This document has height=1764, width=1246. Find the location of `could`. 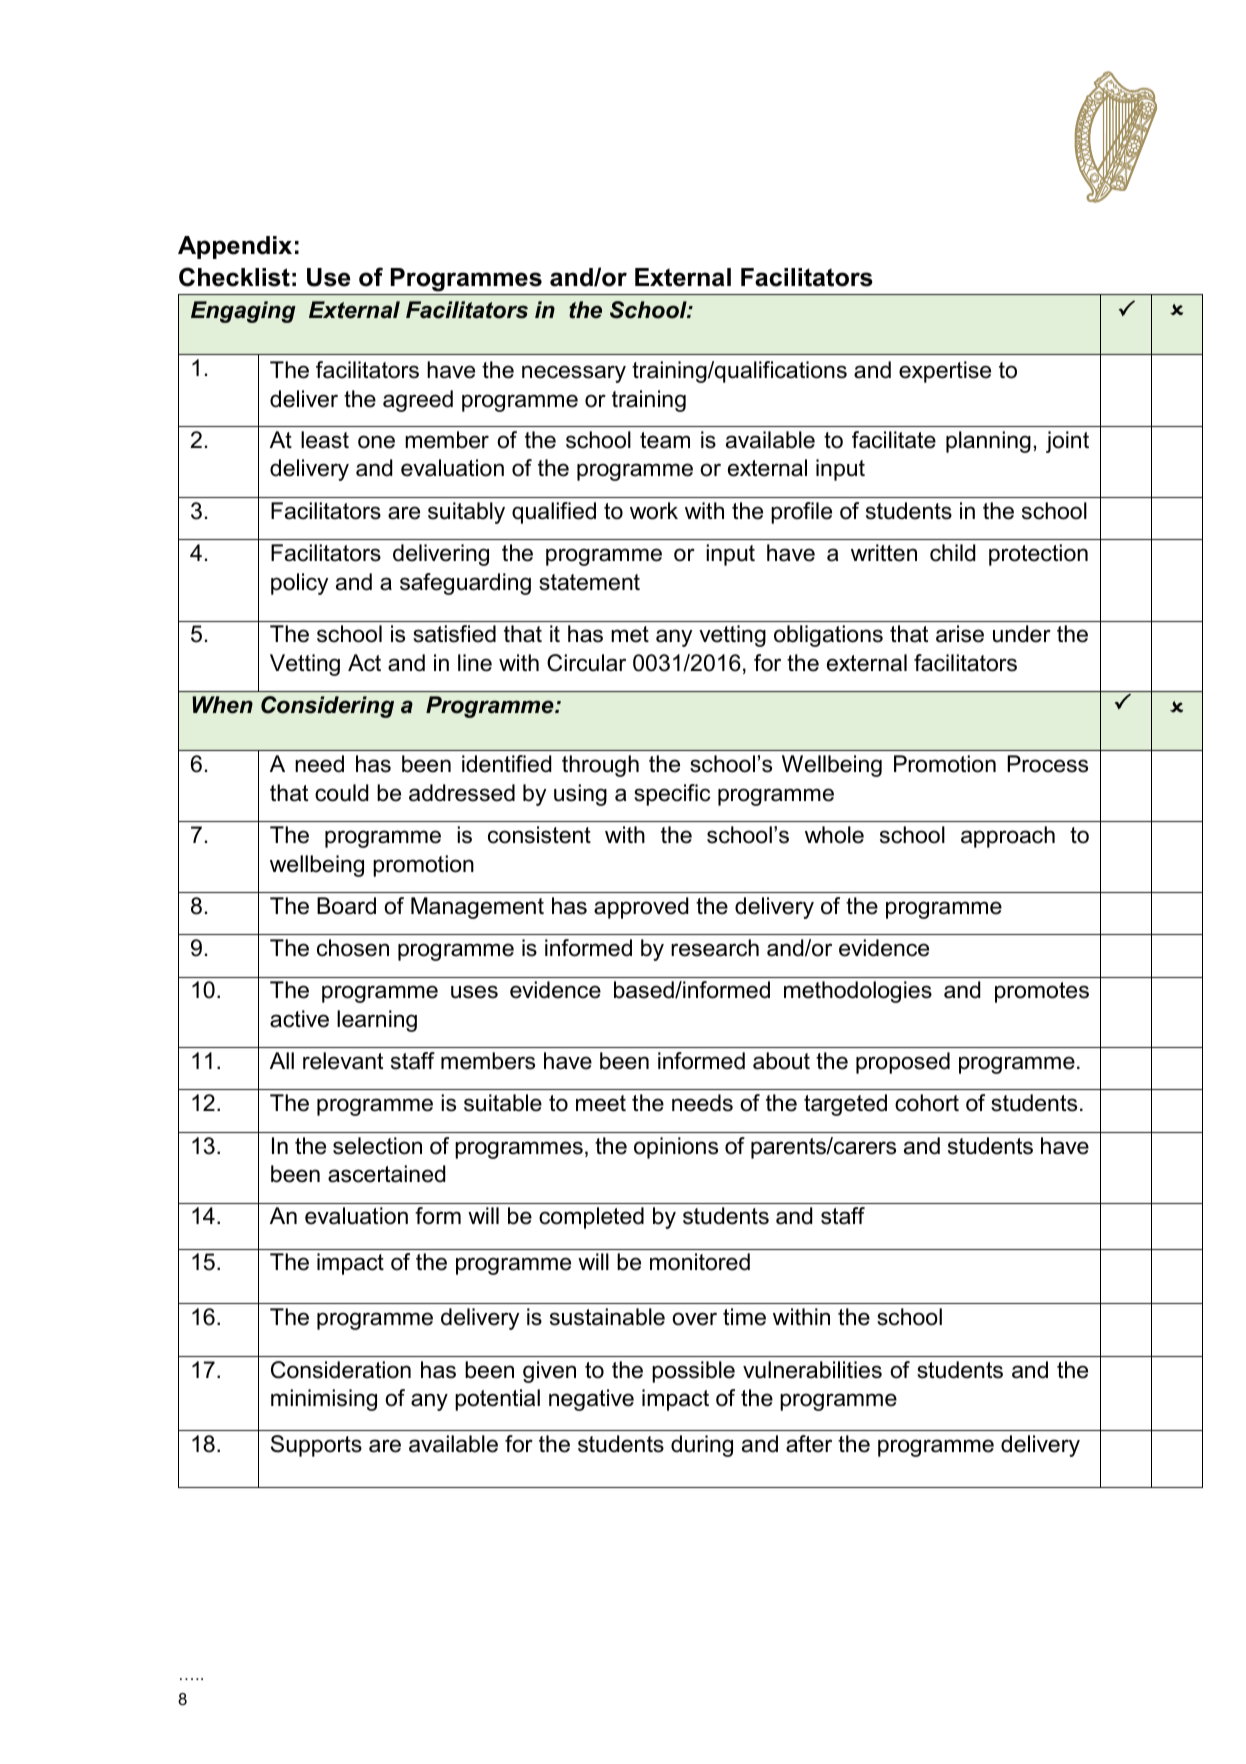

could is located at coordinates (341, 793).
